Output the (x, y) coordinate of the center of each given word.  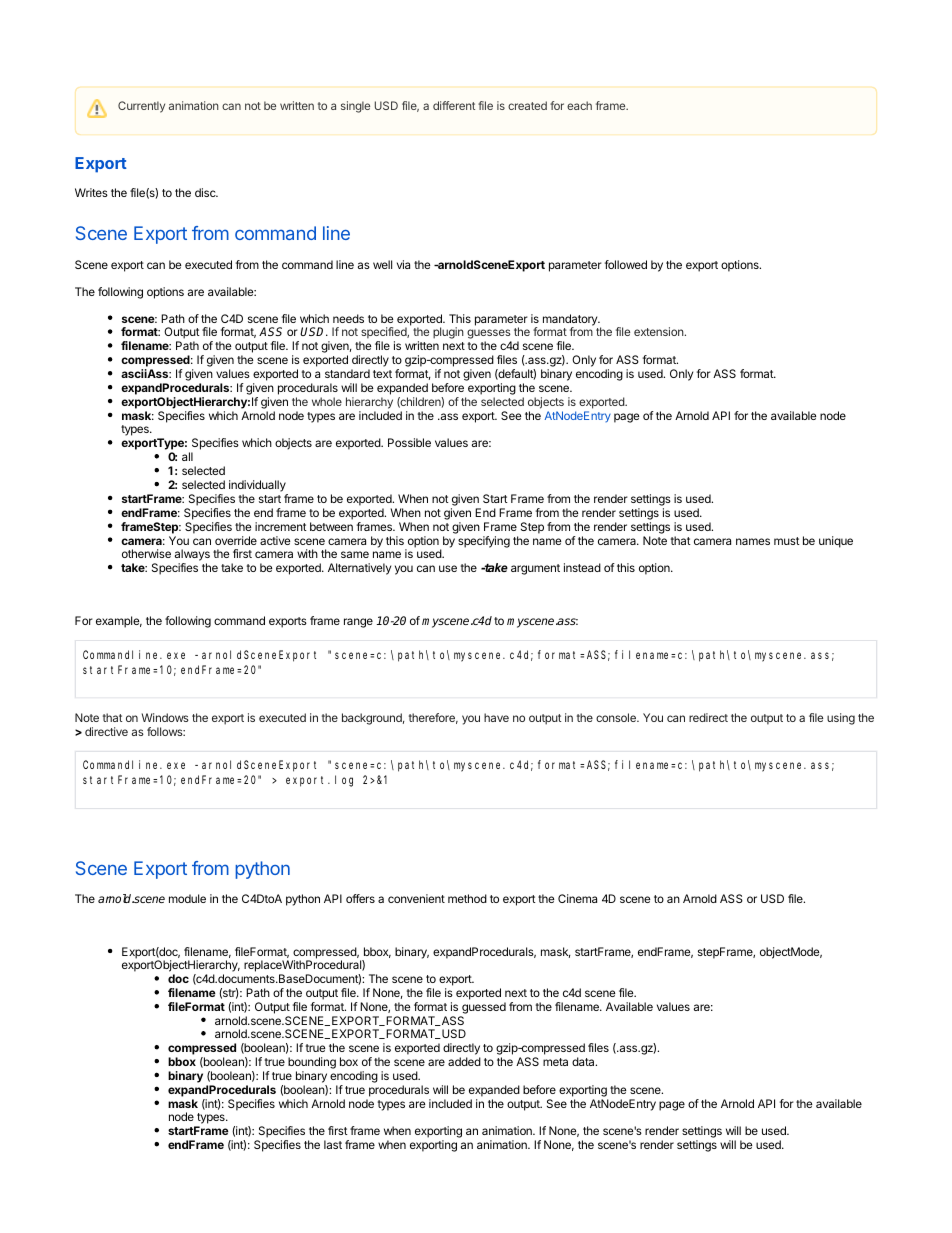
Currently (141, 107)
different (454, 105)
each (579, 105)
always (192, 556)
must (787, 541)
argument (535, 569)
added (464, 1061)
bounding (312, 1064)
